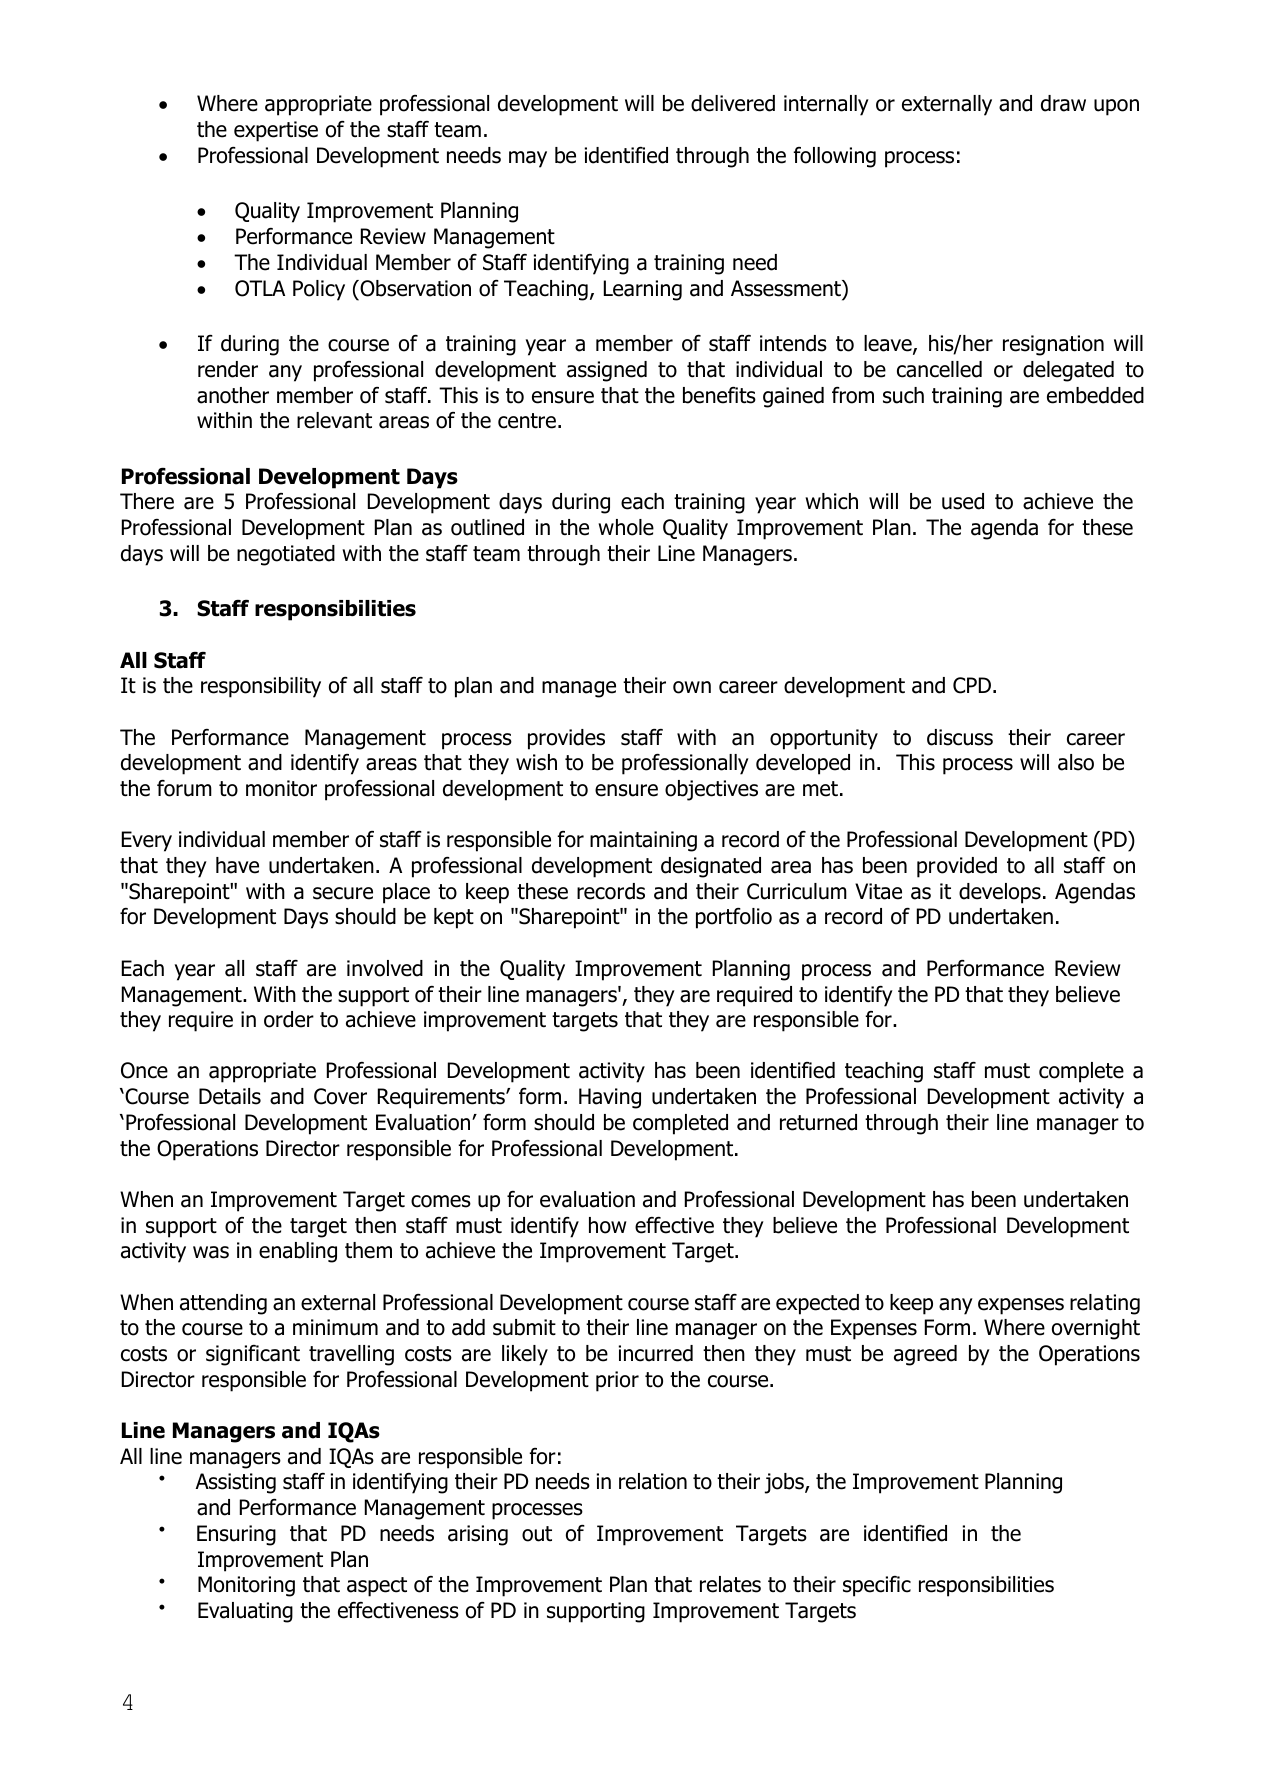 This image has height=1791, width=1266. Describe the element at coordinates (1105, 1304) in the image. I see `relating` at that location.
